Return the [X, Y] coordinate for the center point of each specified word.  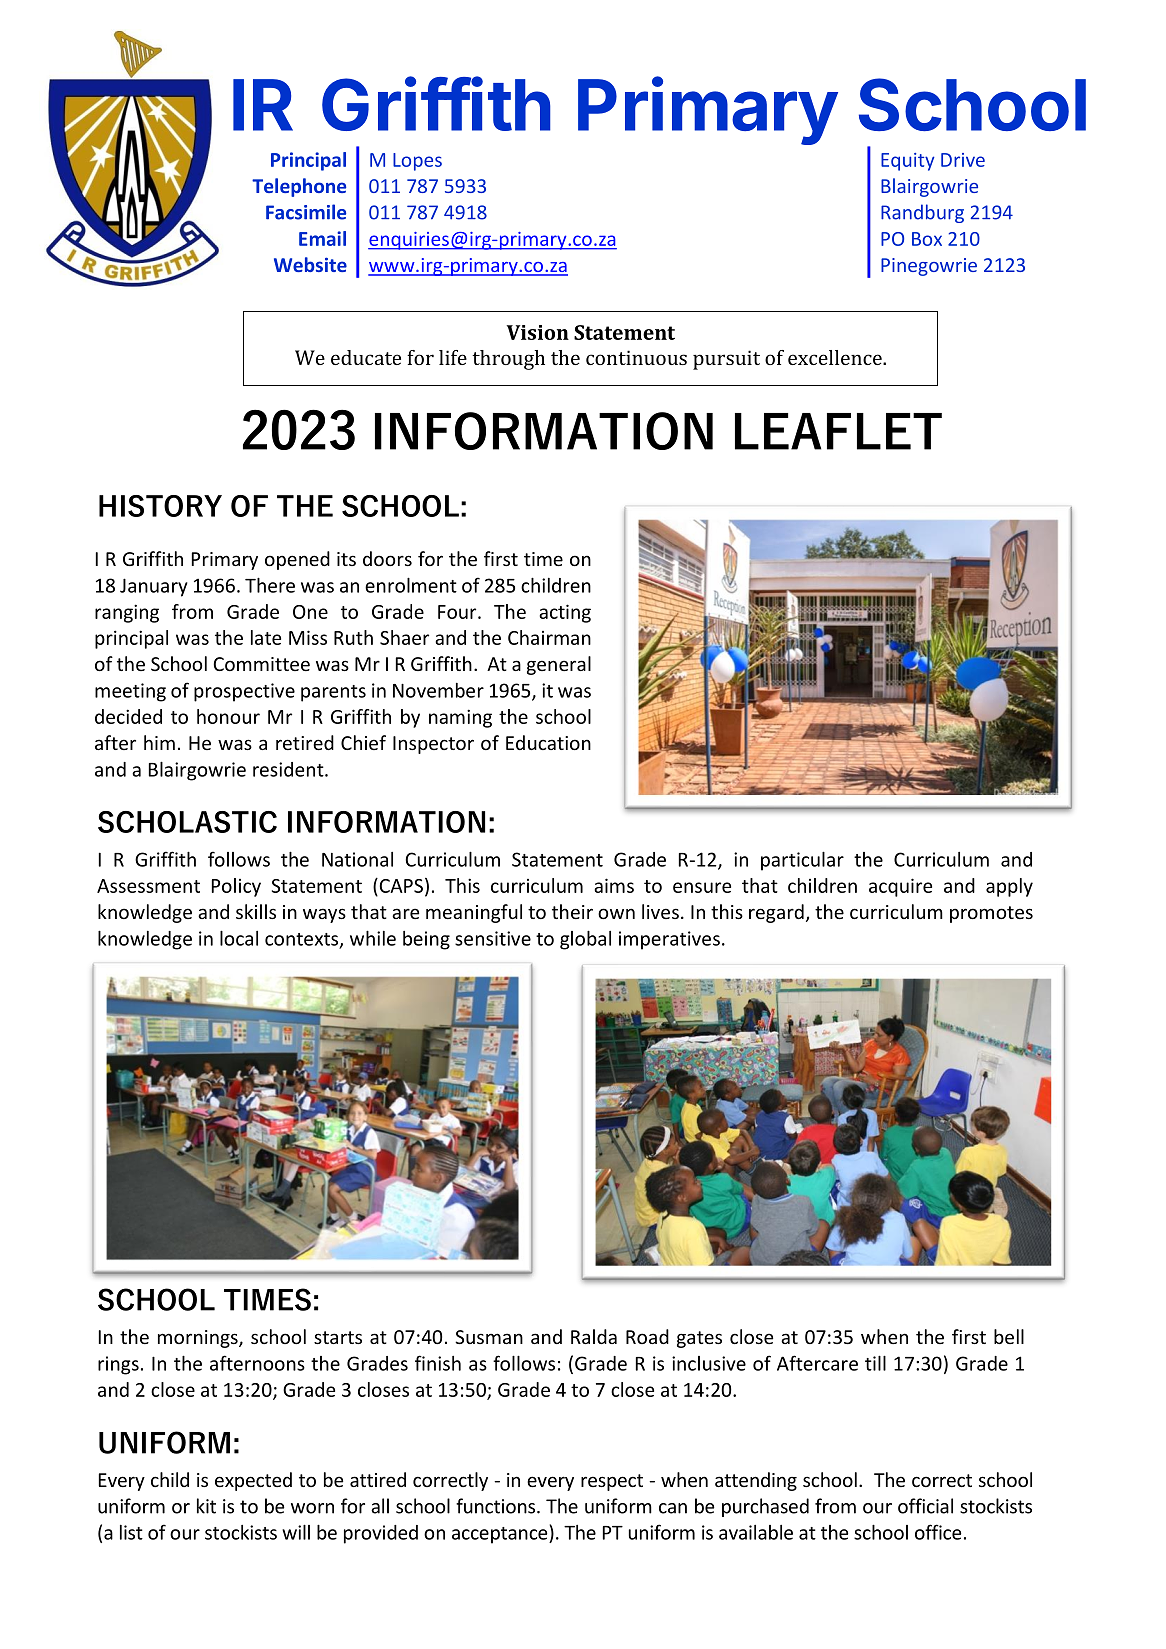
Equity [907, 162]
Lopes [417, 162]
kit [206, 1506]
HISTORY [160, 506]
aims [614, 885]
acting [565, 613]
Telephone [299, 187]
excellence [836, 357]
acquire [900, 887]
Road [647, 1336]
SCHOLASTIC [187, 822]
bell [1009, 1336]
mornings [199, 1339]
